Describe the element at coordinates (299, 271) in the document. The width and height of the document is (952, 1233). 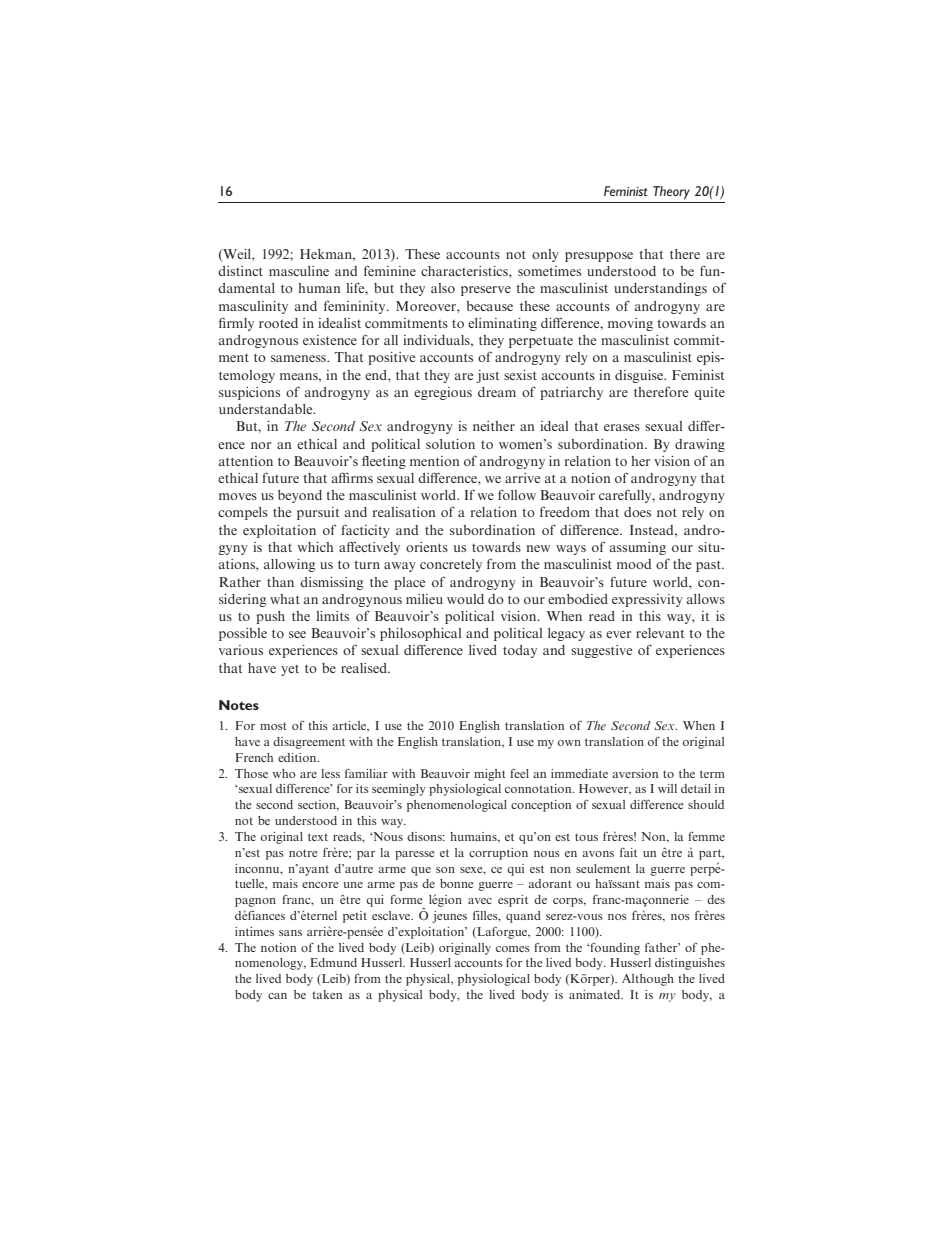
I see `masculine` at that location.
